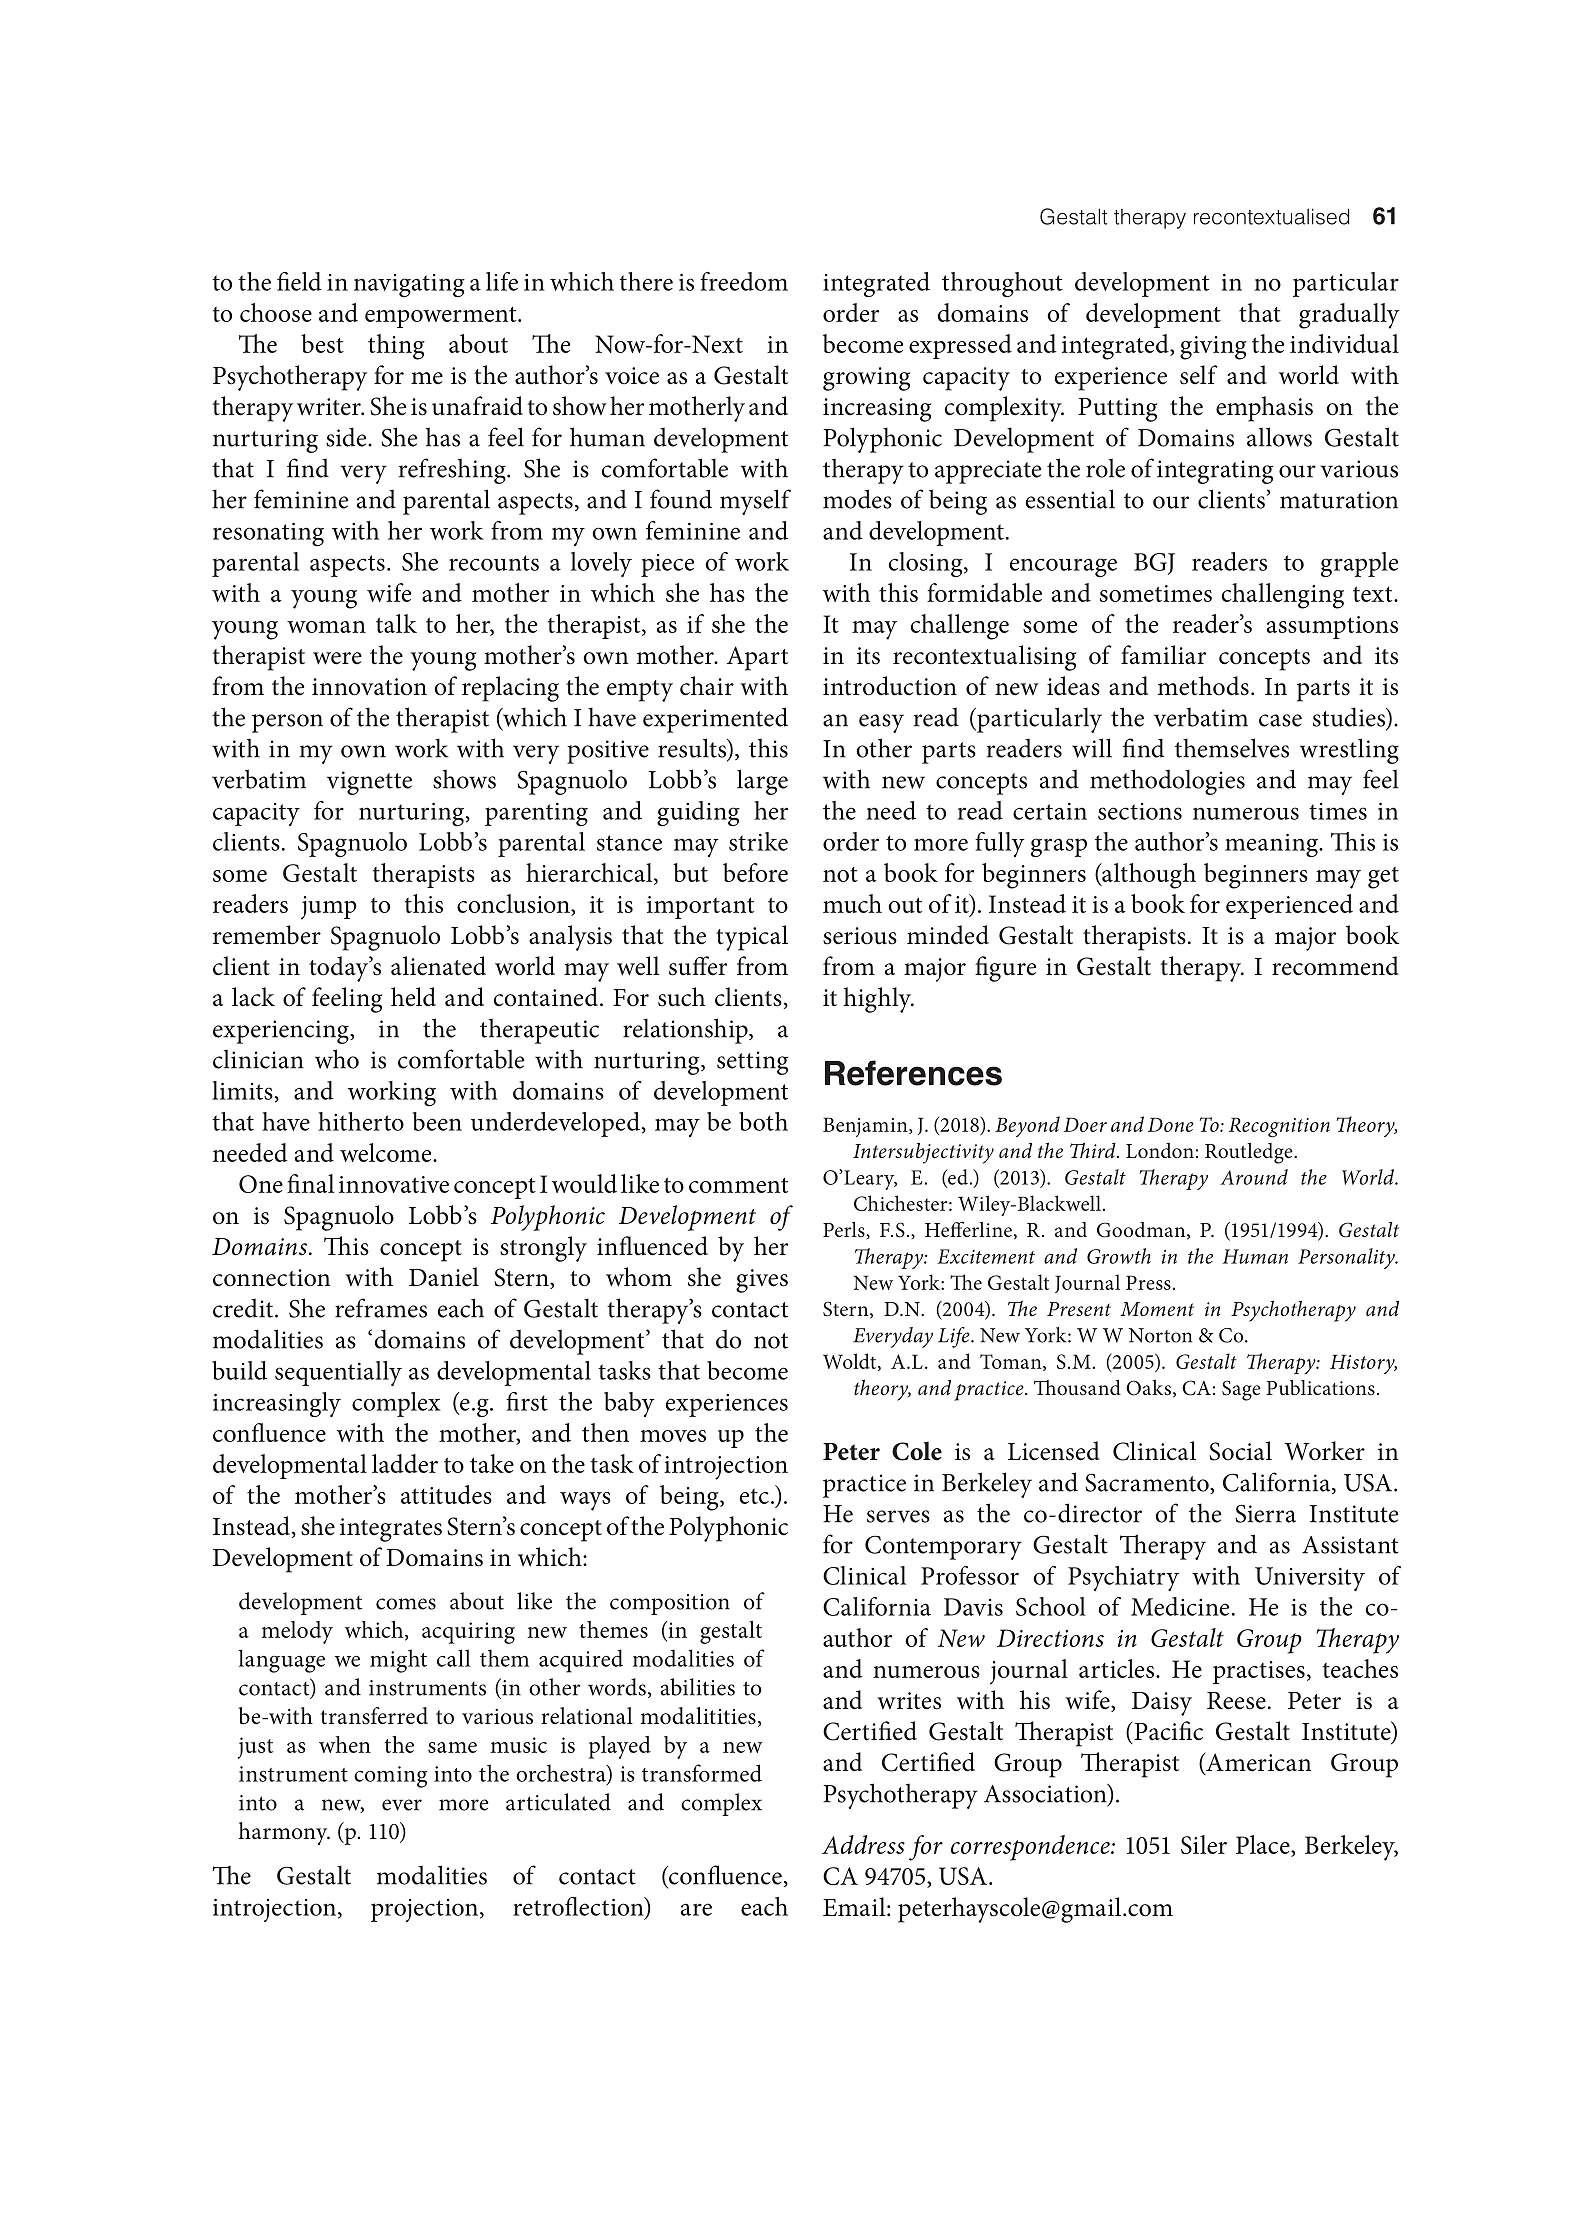 Image resolution: width=1577 pixels, height=2232 pixels. What do you see at coordinates (867, 379) in the screenshot?
I see `growing` at bounding box center [867, 379].
